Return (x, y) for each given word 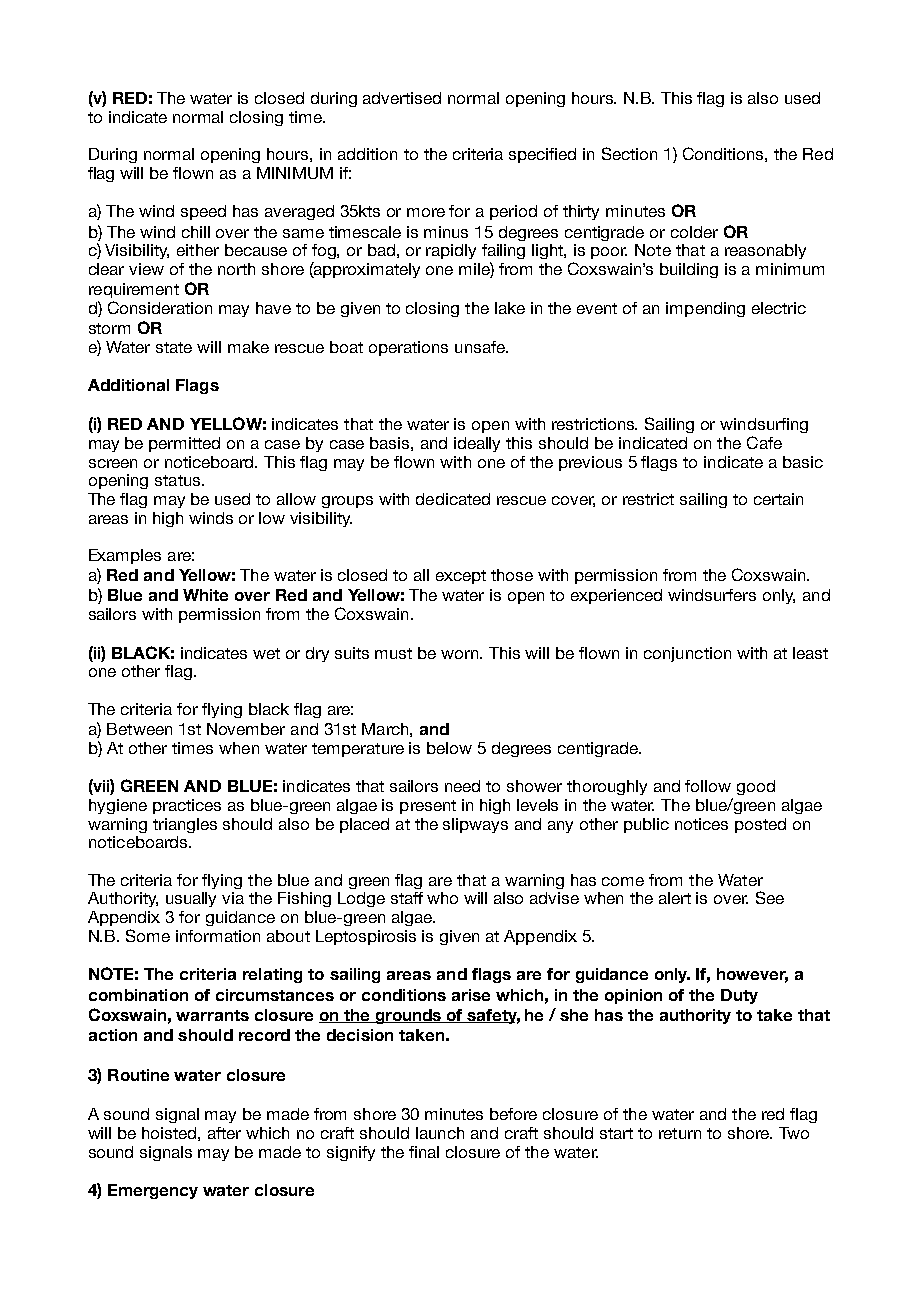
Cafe (764, 442)
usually (191, 899)
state (174, 347)
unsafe (481, 347)
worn (461, 654)
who (442, 898)
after (224, 1133)
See (770, 897)
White (205, 595)
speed (203, 212)
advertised (402, 98)
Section (629, 153)
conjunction (687, 654)
